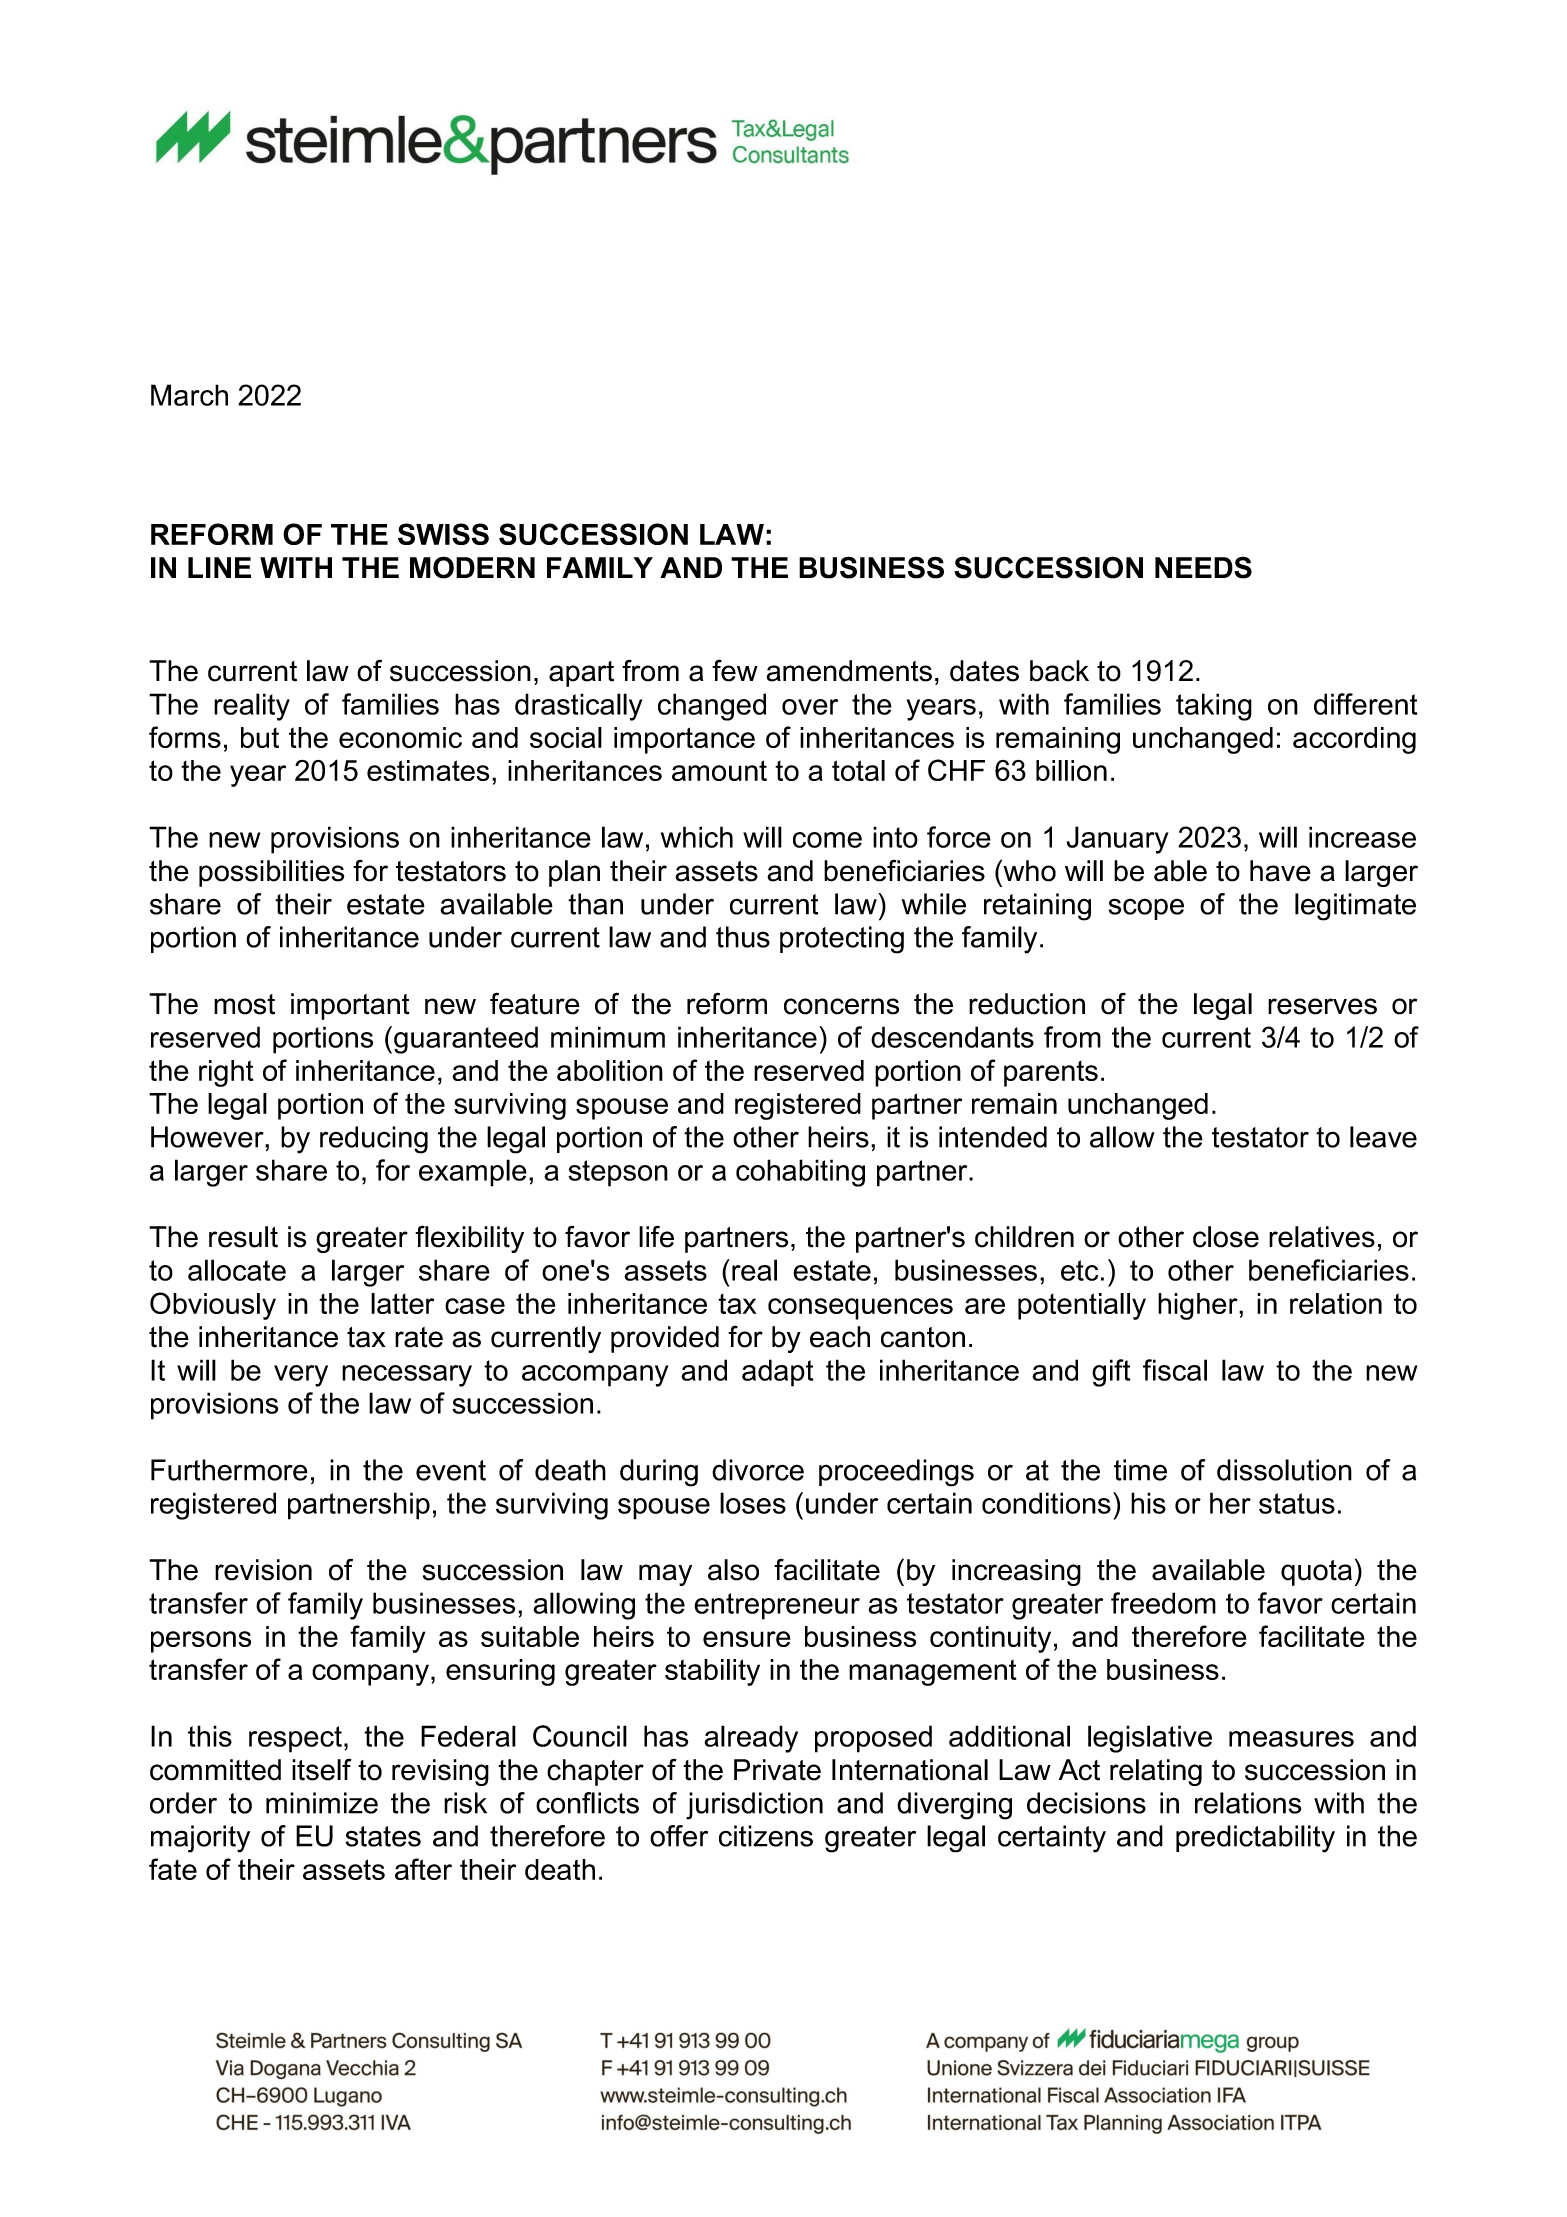  I want to click on SWISS, so click(443, 534).
